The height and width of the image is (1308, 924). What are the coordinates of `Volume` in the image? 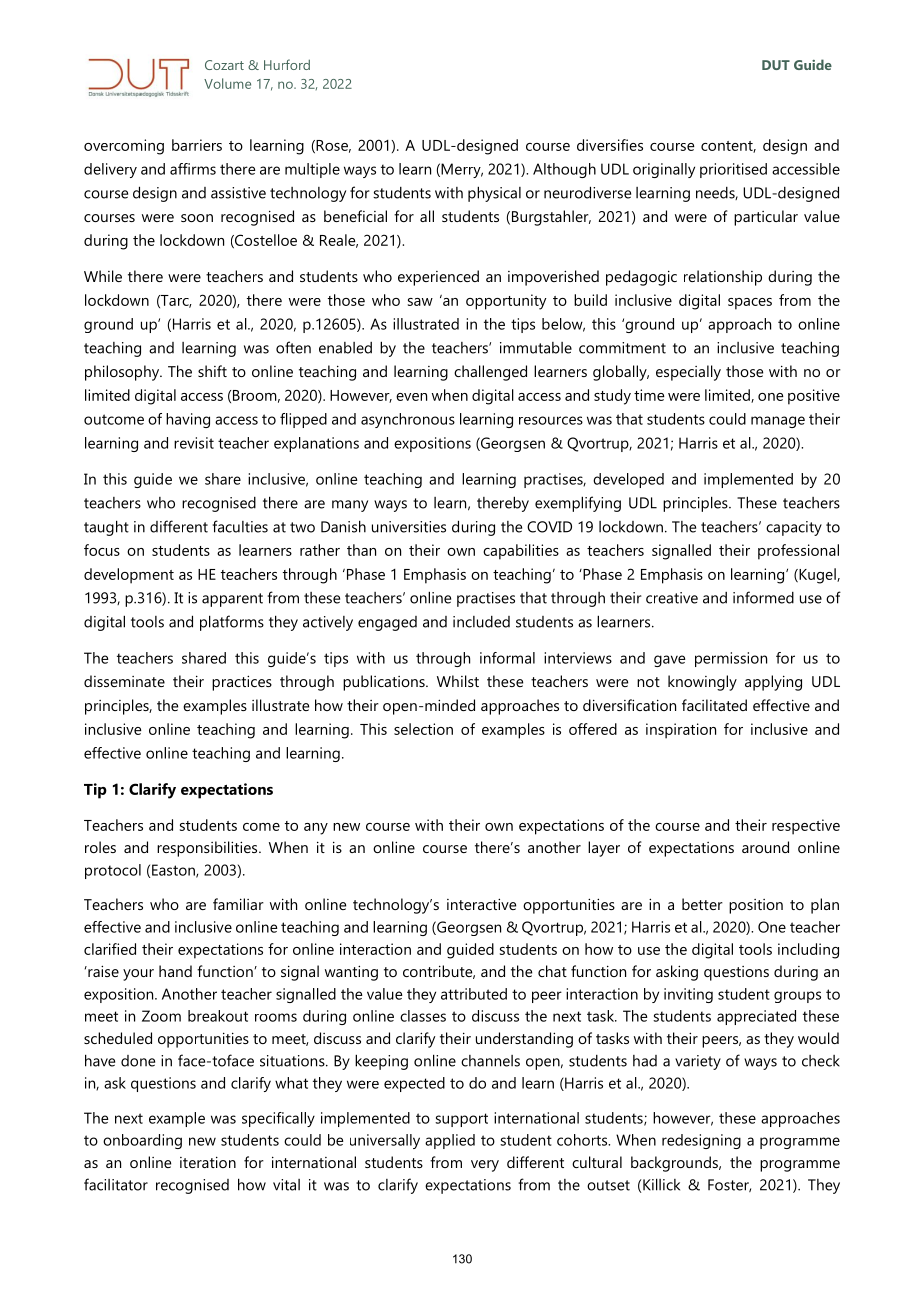 It's located at (227, 83).
